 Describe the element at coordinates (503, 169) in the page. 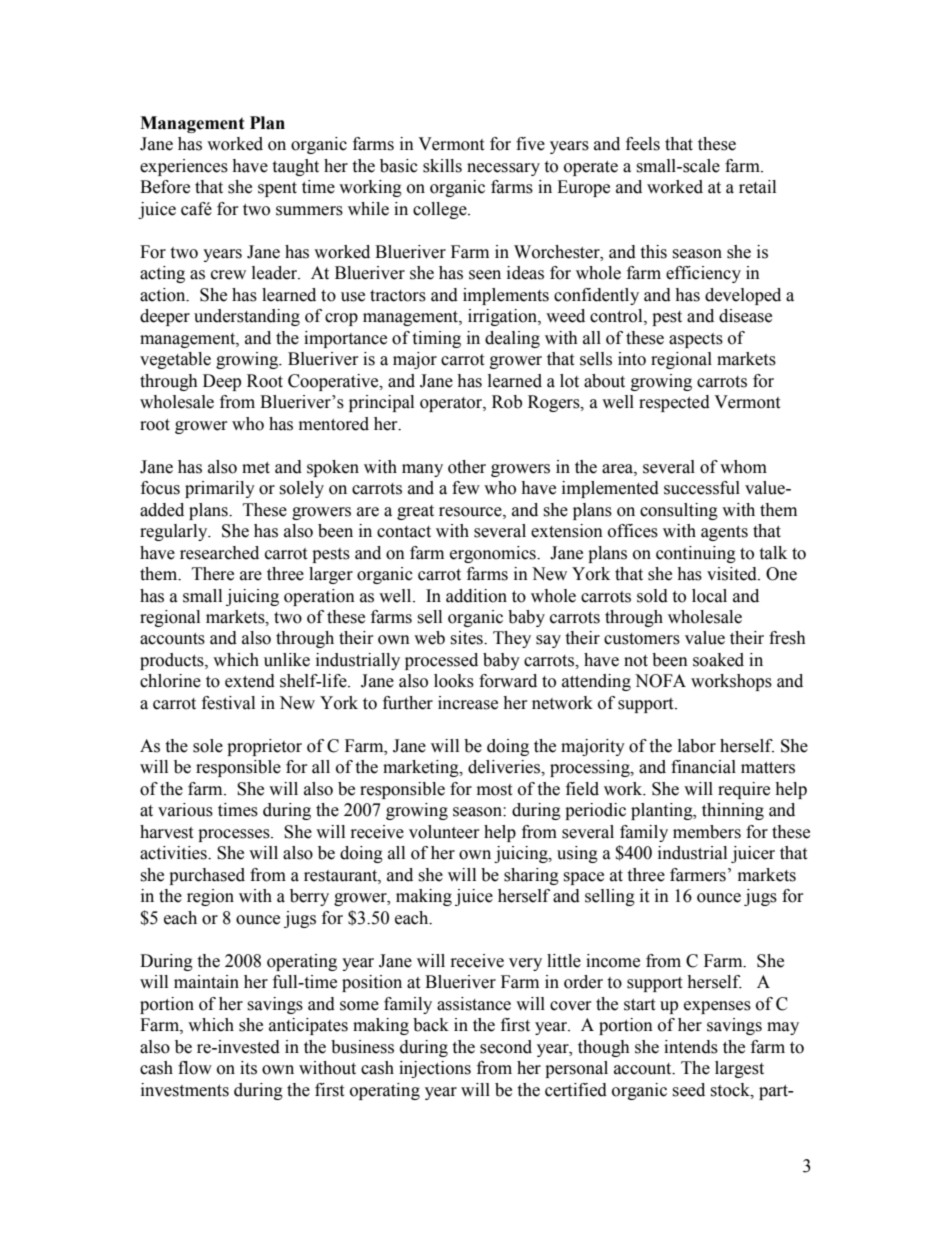

I see `necessary` at that location.
